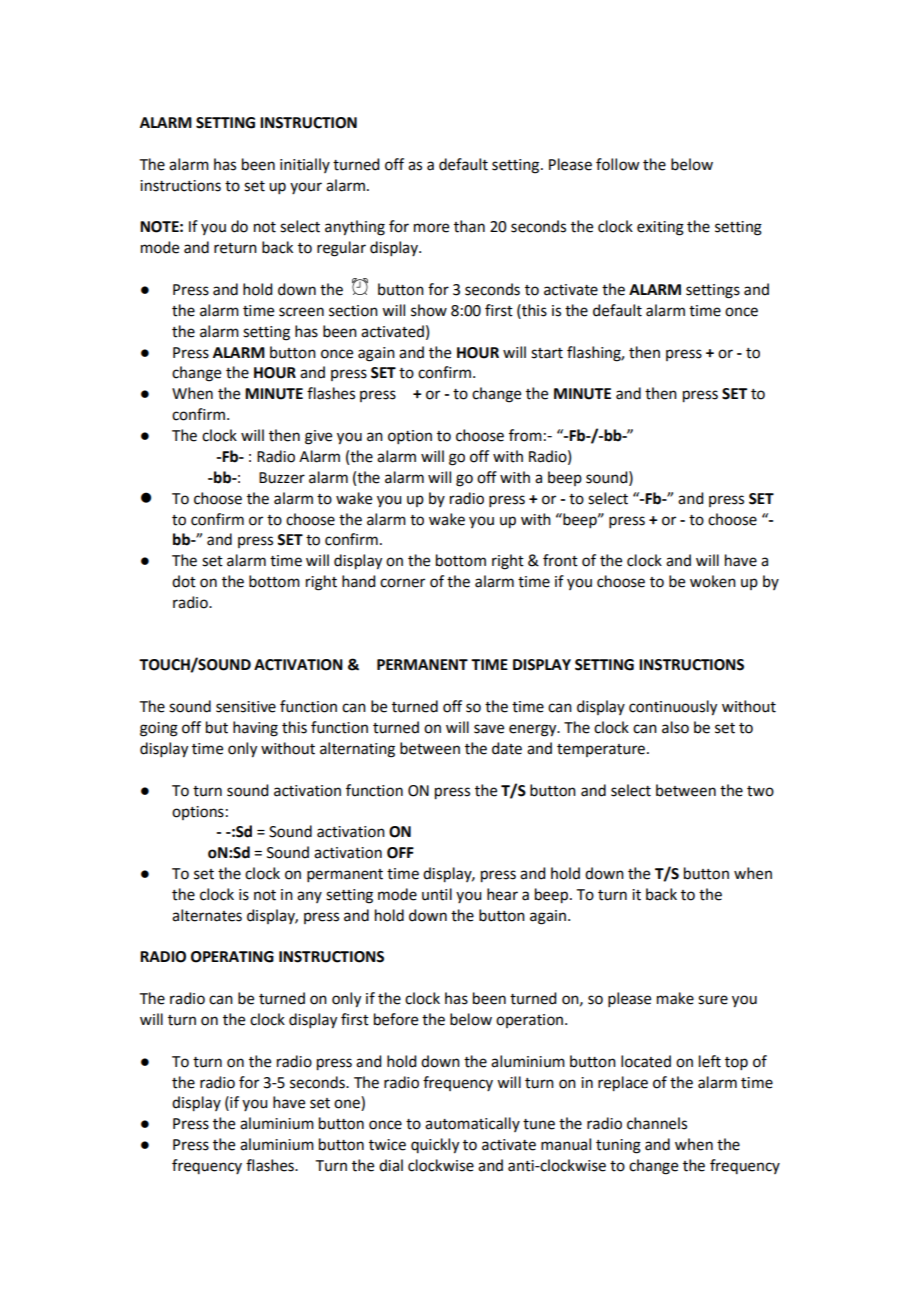 The image size is (924, 1308). I want to click on give, so click(318, 437).
